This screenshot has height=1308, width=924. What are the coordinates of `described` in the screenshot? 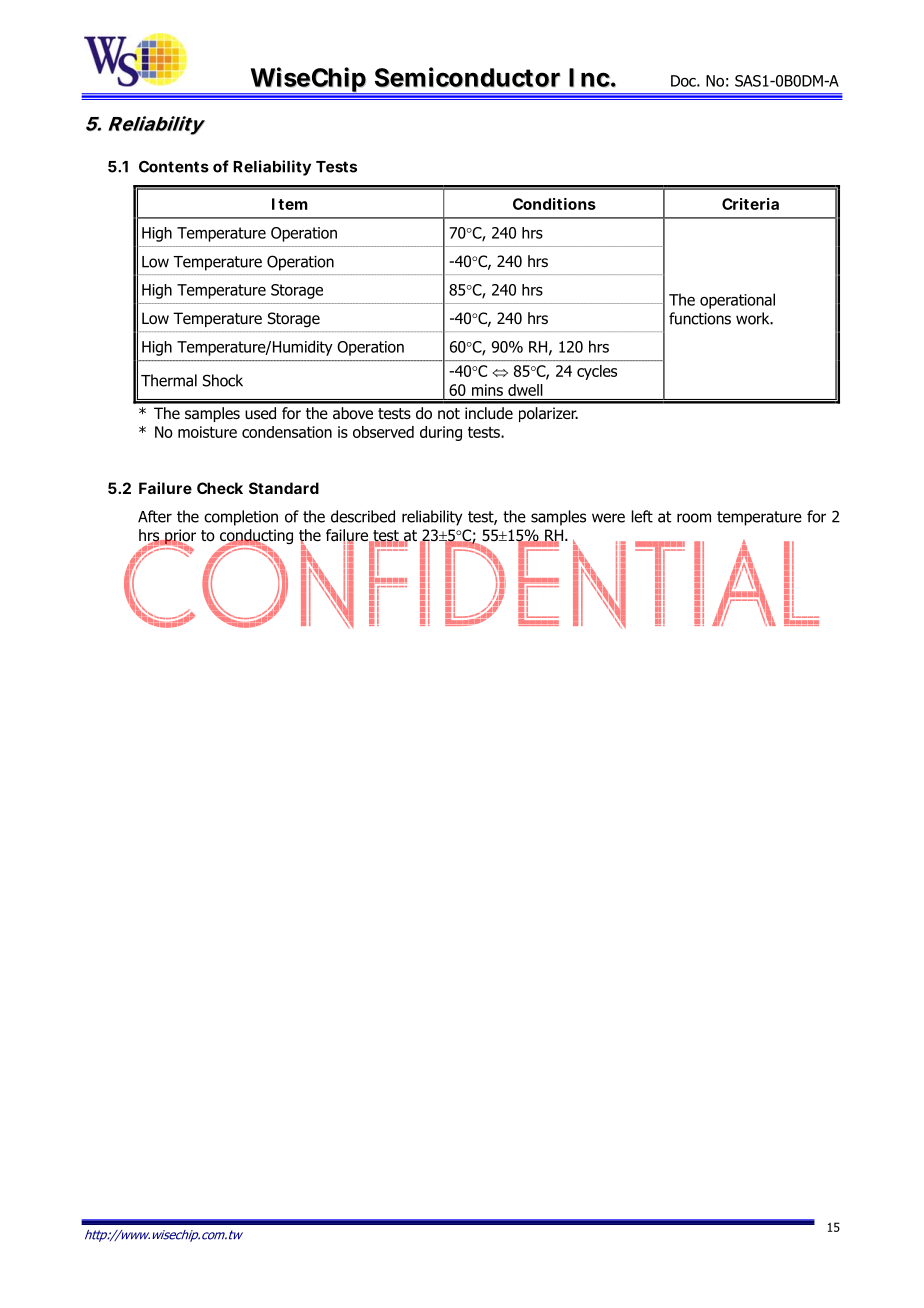 It's located at (363, 516).
